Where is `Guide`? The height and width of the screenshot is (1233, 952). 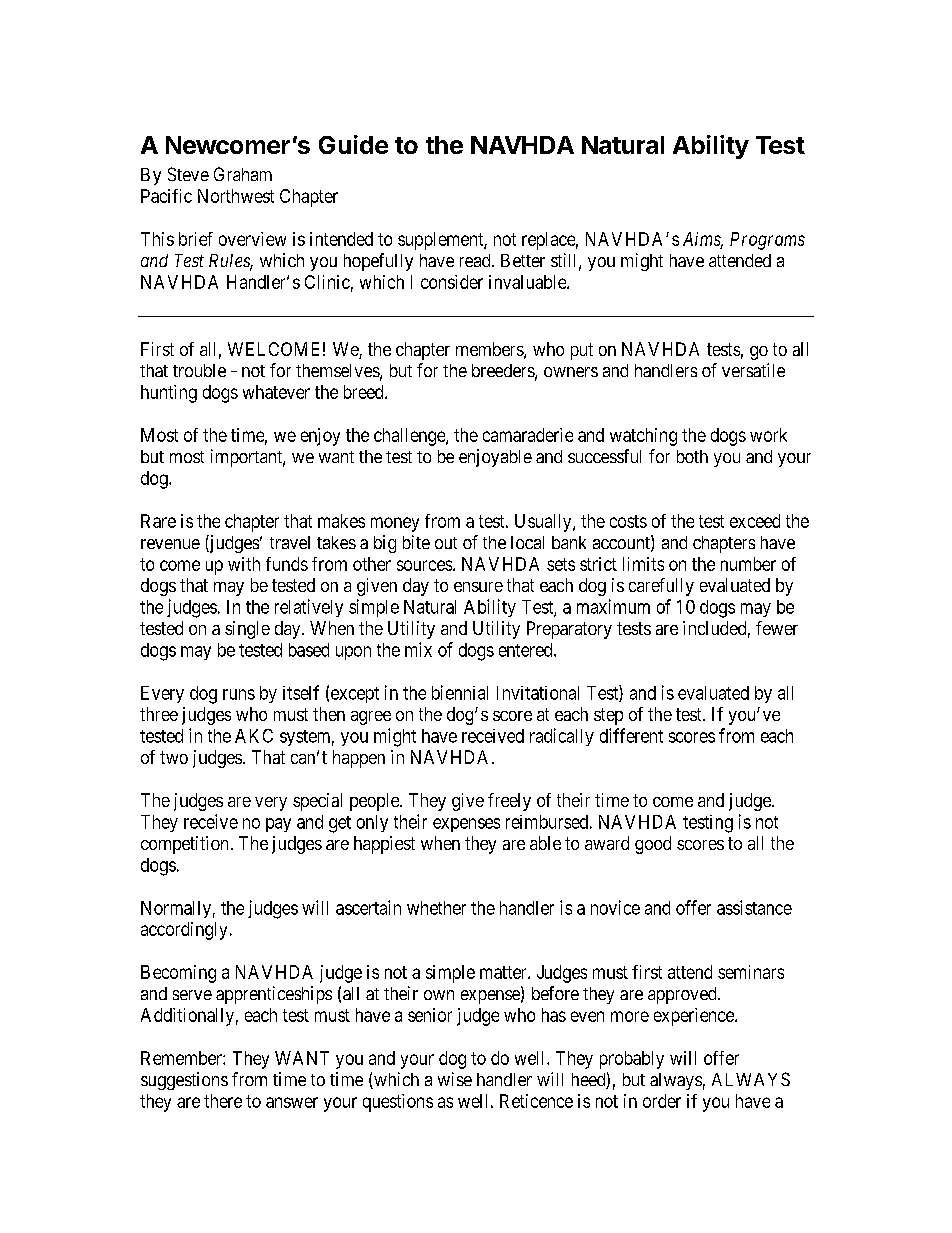 Guide is located at coordinates (353, 144).
